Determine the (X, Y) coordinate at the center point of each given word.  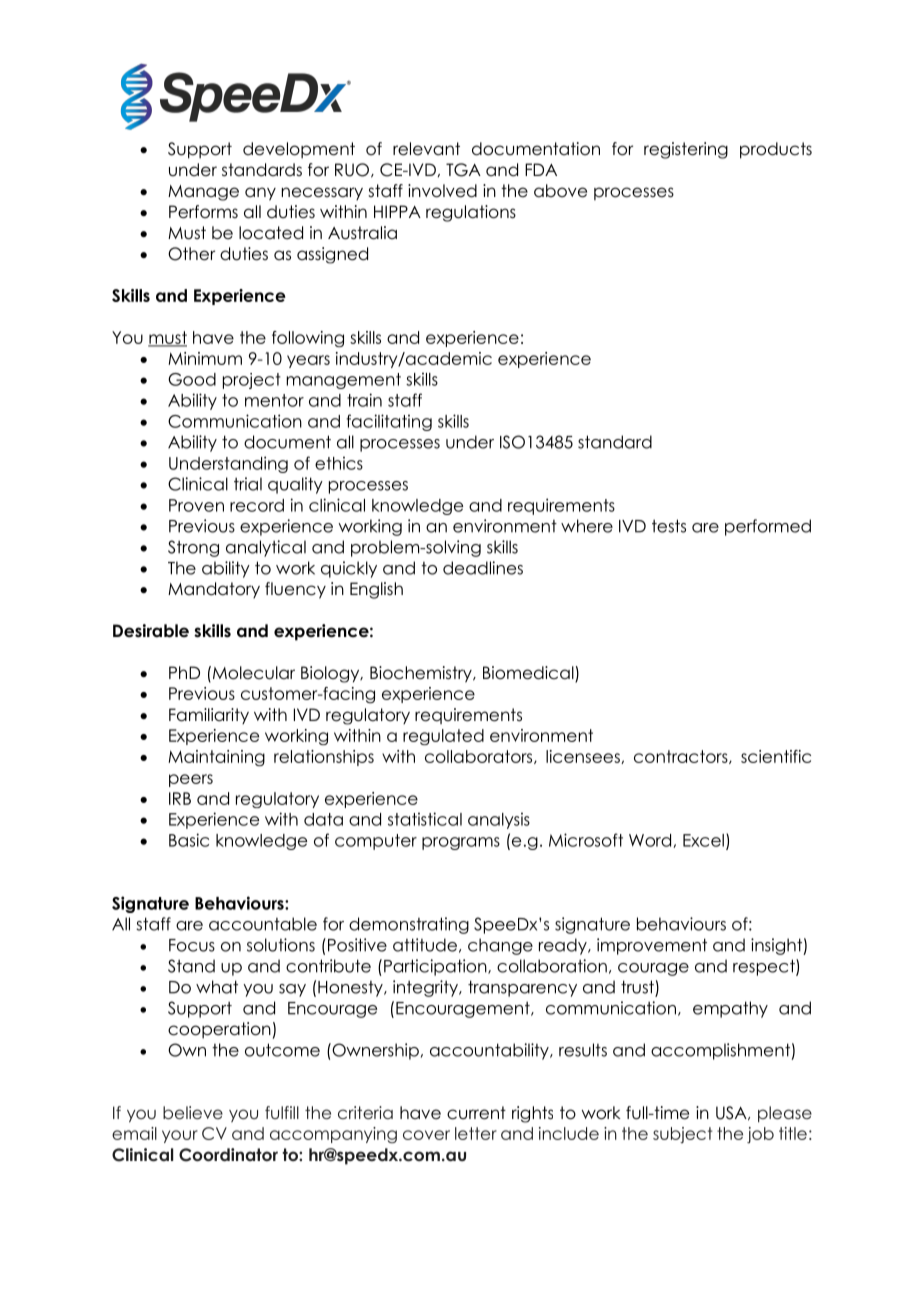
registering (686, 150)
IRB (180, 798)
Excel (703, 840)
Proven (196, 505)
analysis (499, 820)
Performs (203, 212)
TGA (463, 170)
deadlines (483, 568)
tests (669, 526)
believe (193, 1112)
